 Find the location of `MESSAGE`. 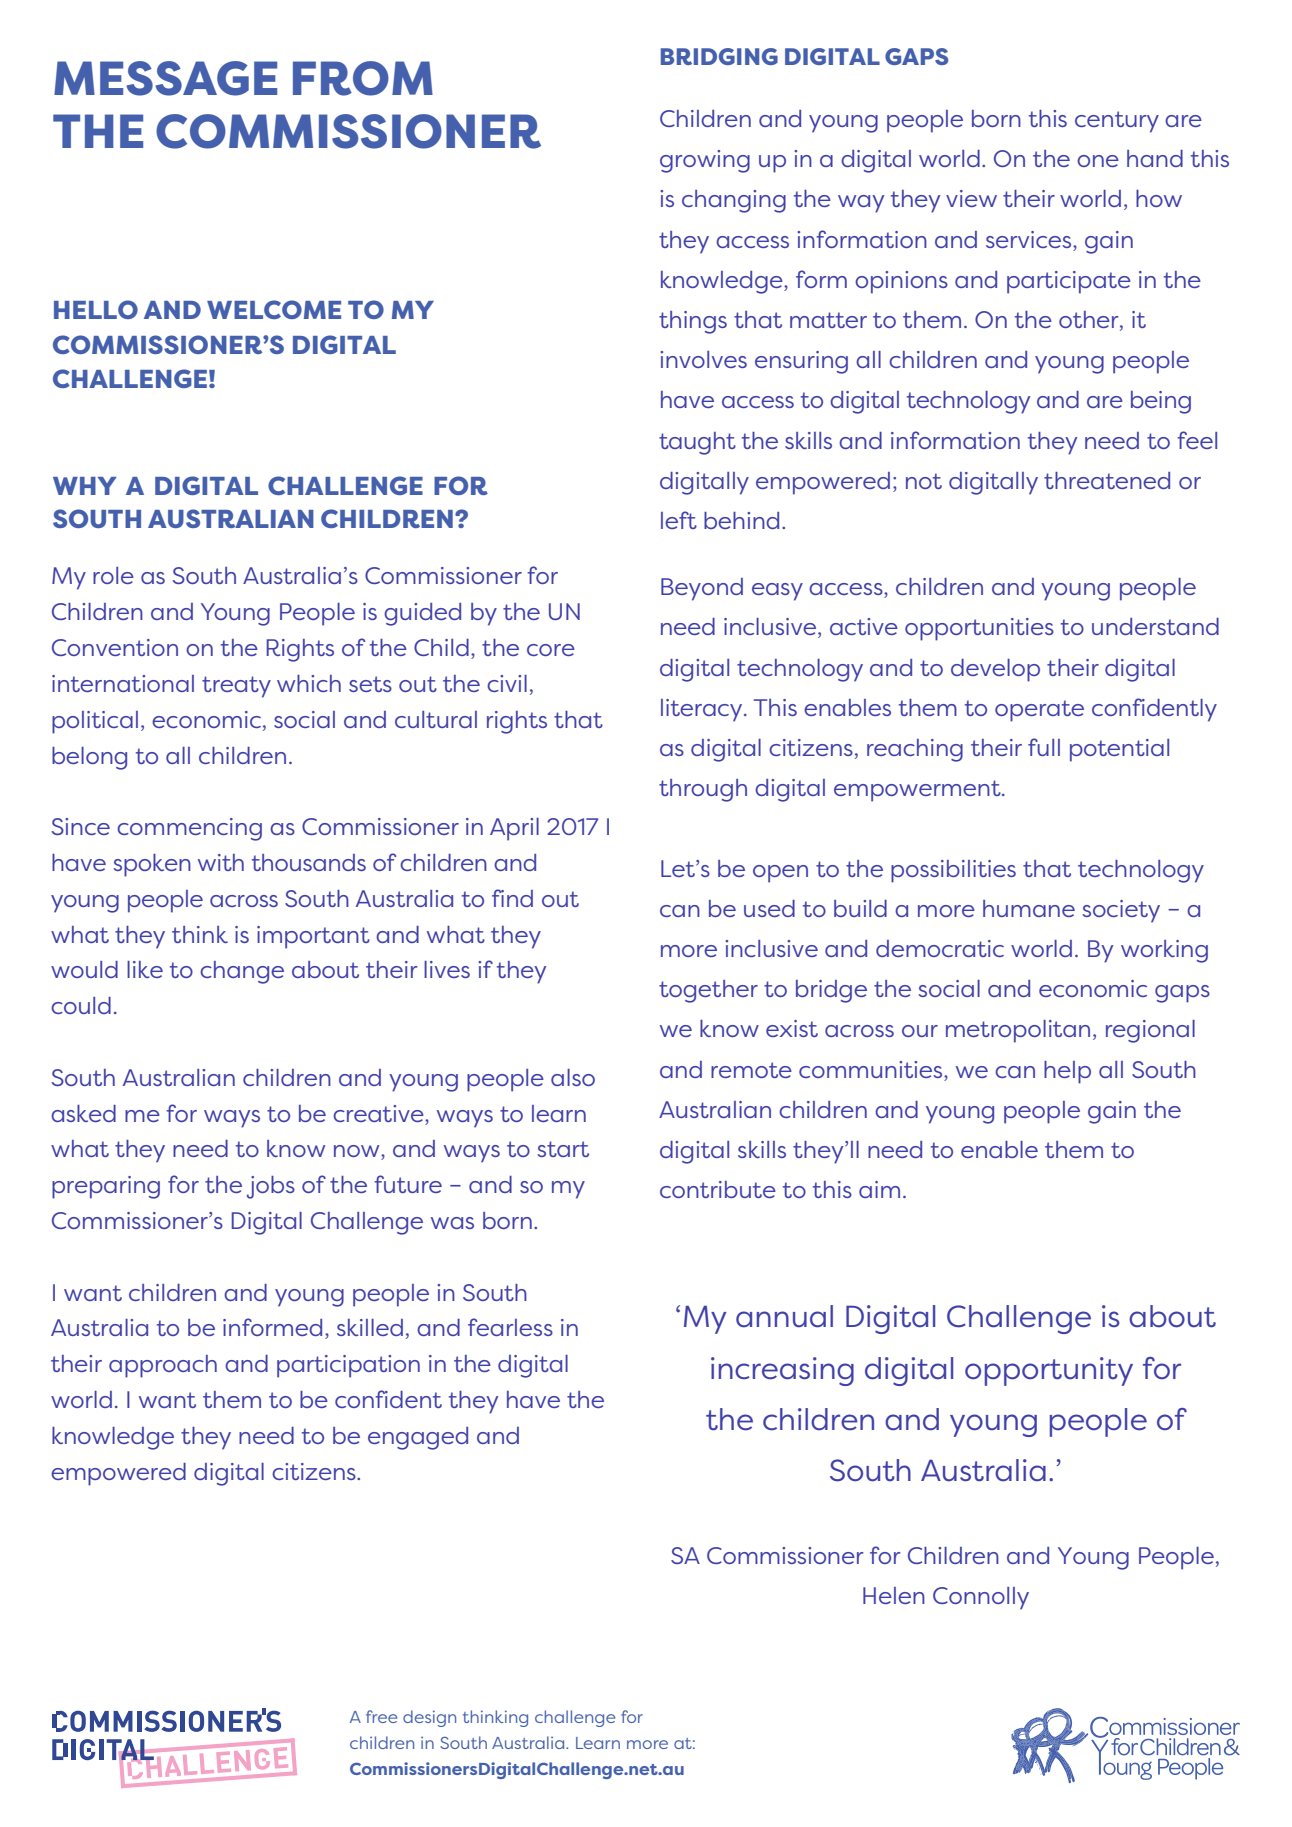

MESSAGE is located at coordinates (165, 78).
